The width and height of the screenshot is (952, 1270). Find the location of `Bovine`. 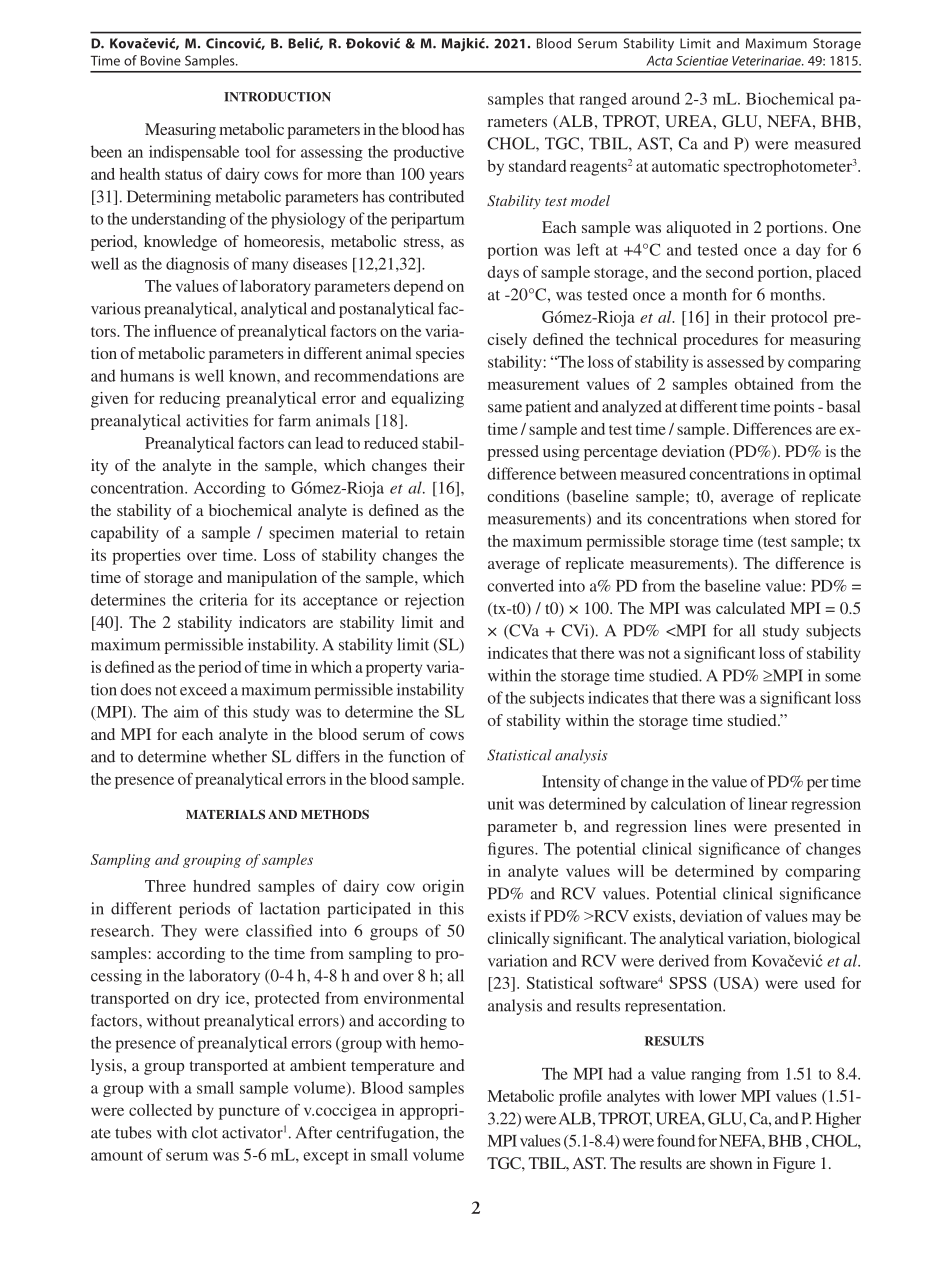

Bovine is located at coordinates (161, 60).
